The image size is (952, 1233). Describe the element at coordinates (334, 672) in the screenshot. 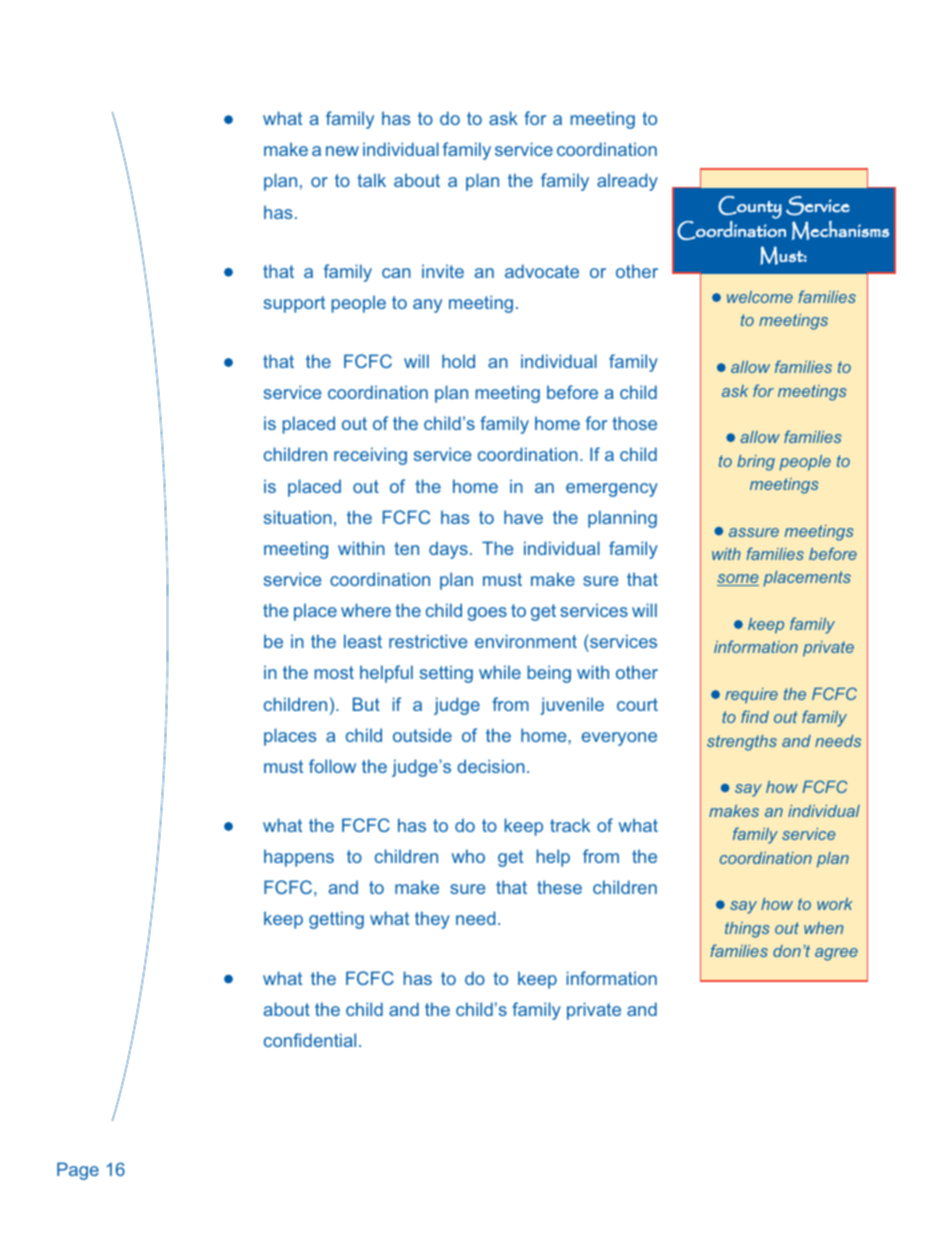

I see `most` at that location.
